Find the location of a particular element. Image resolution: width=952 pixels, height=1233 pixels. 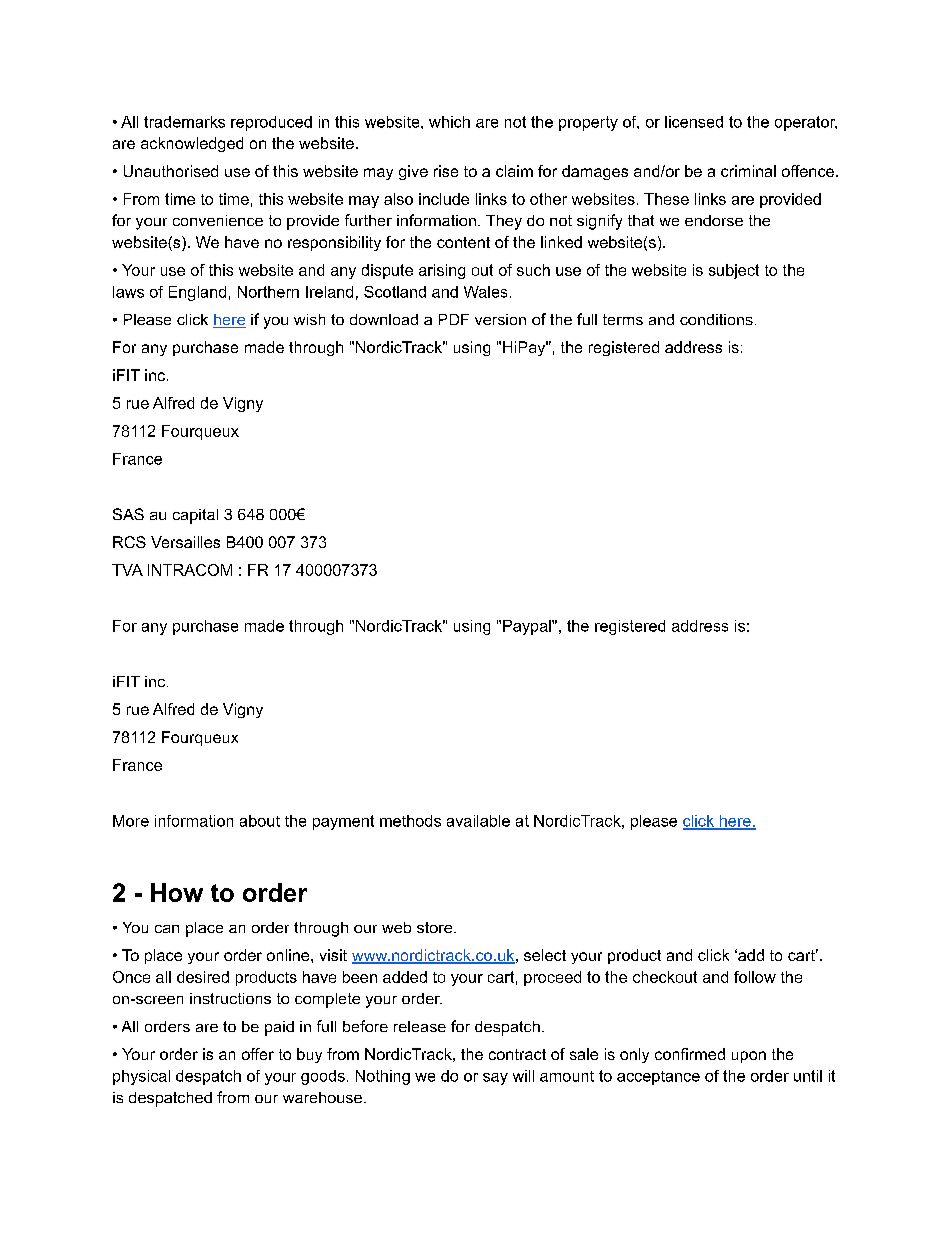

Versailles is located at coordinates (185, 542).
